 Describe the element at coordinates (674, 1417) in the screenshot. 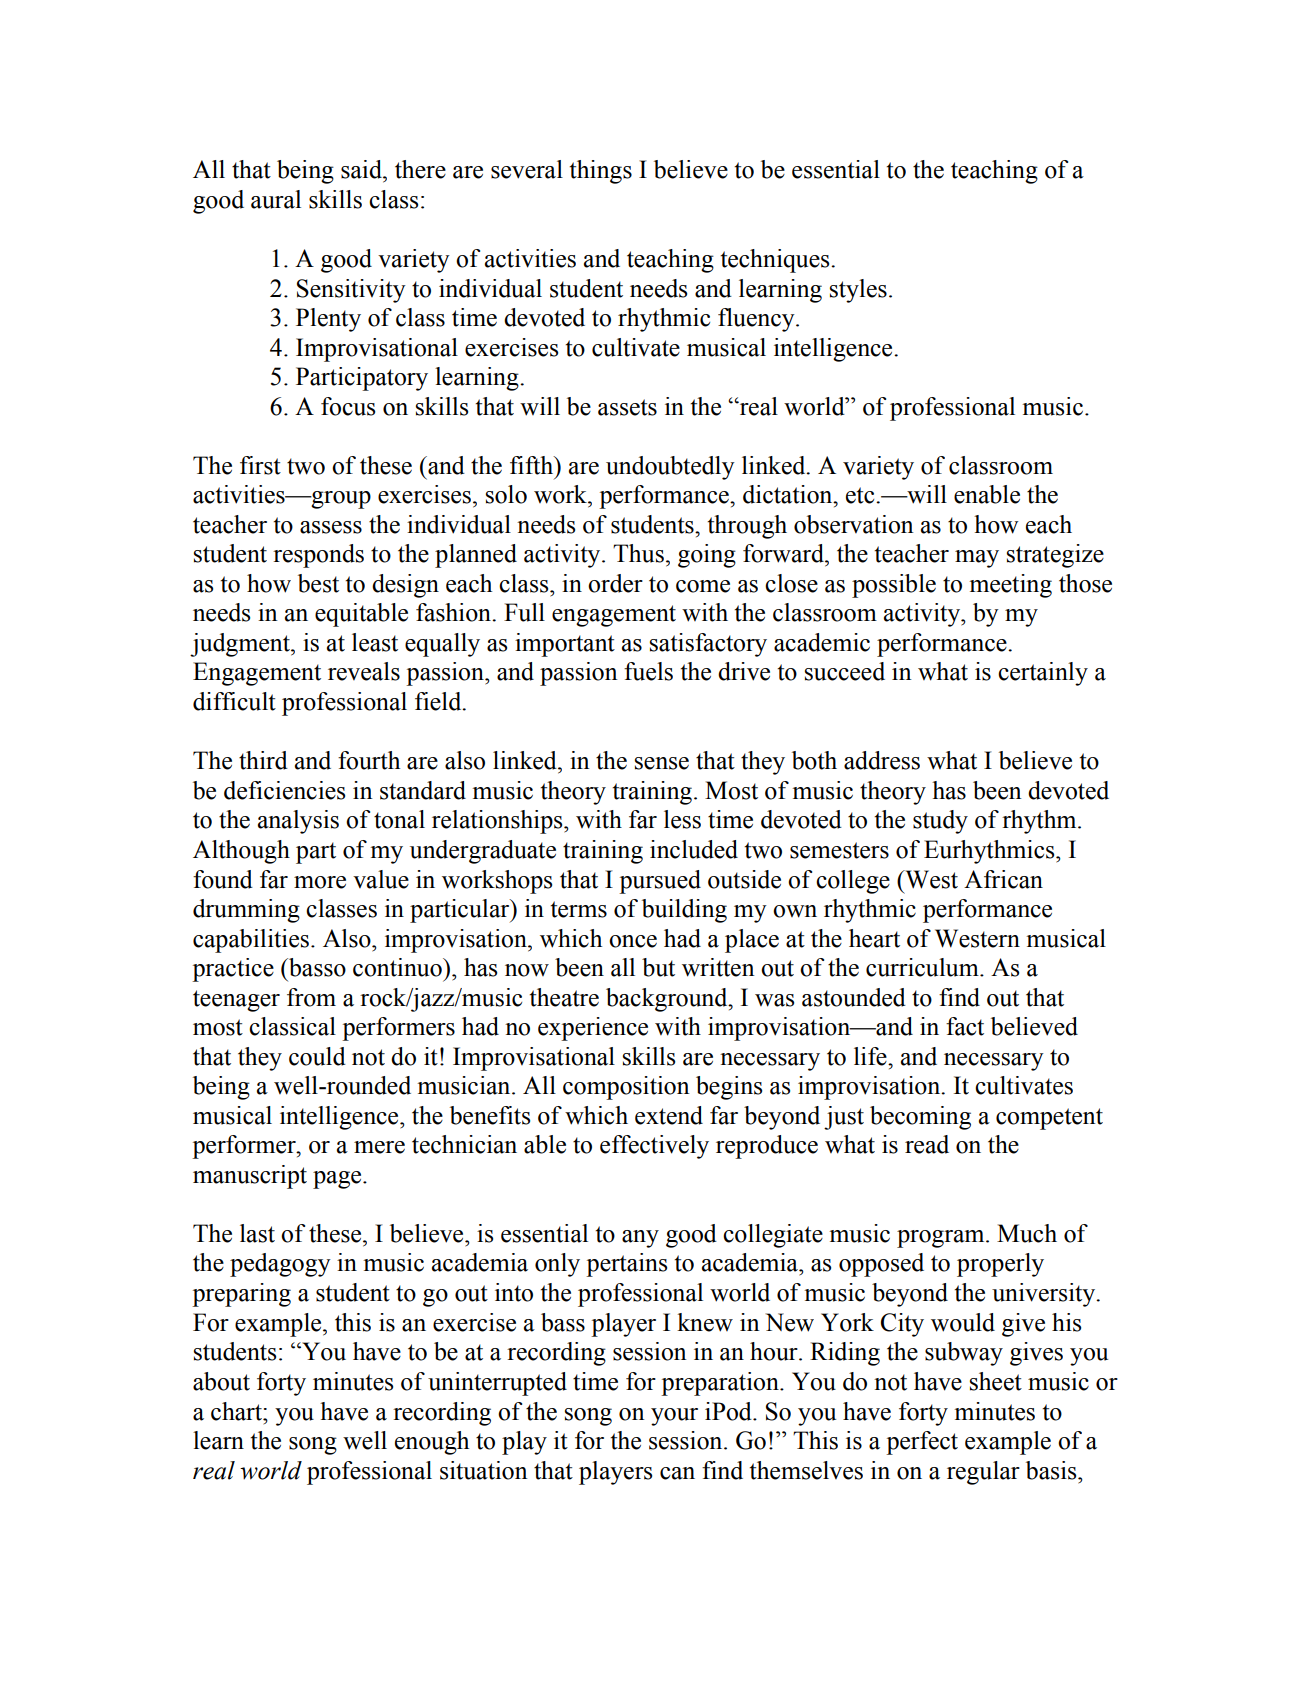

I see `your` at that location.
